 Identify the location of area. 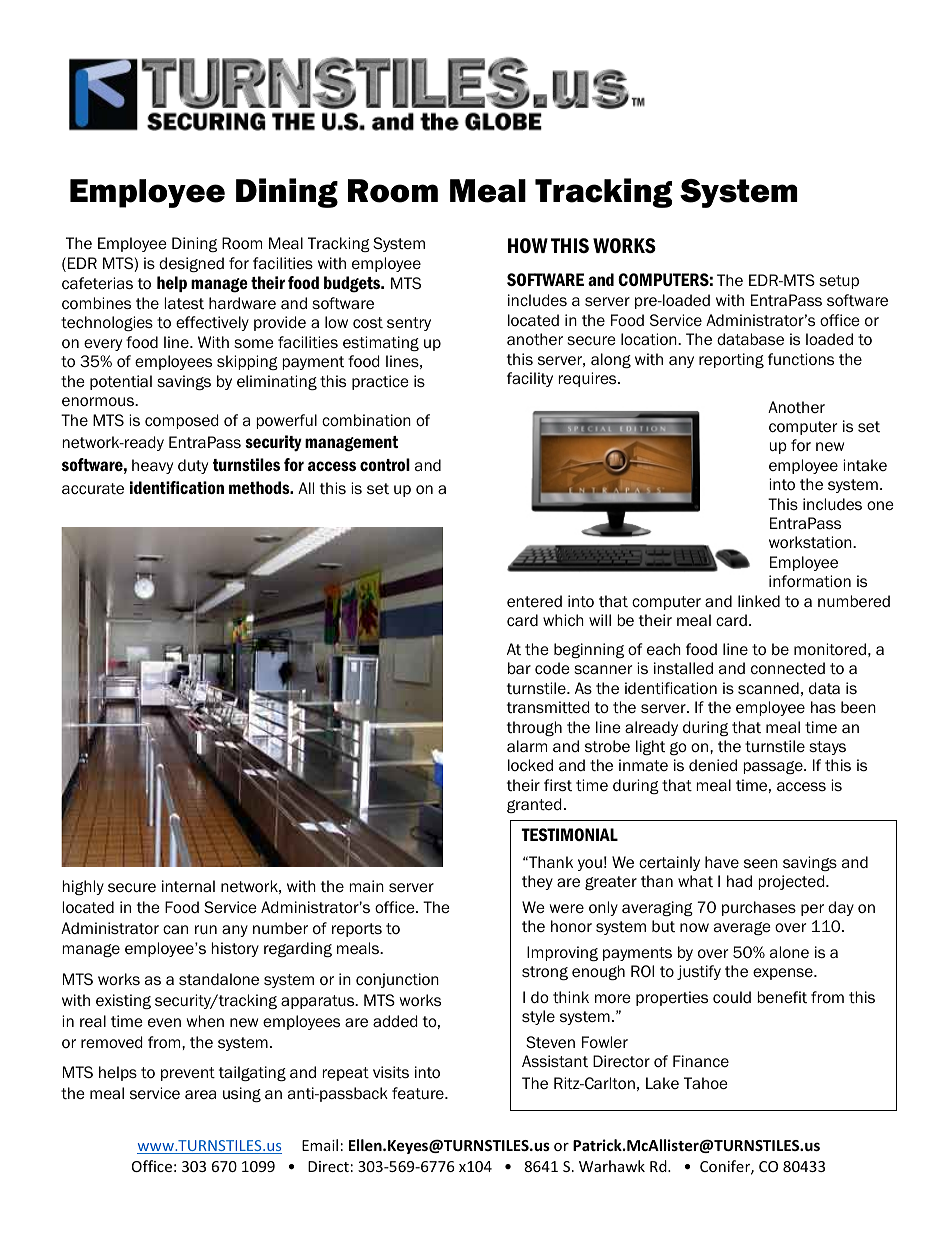
(200, 1094).
